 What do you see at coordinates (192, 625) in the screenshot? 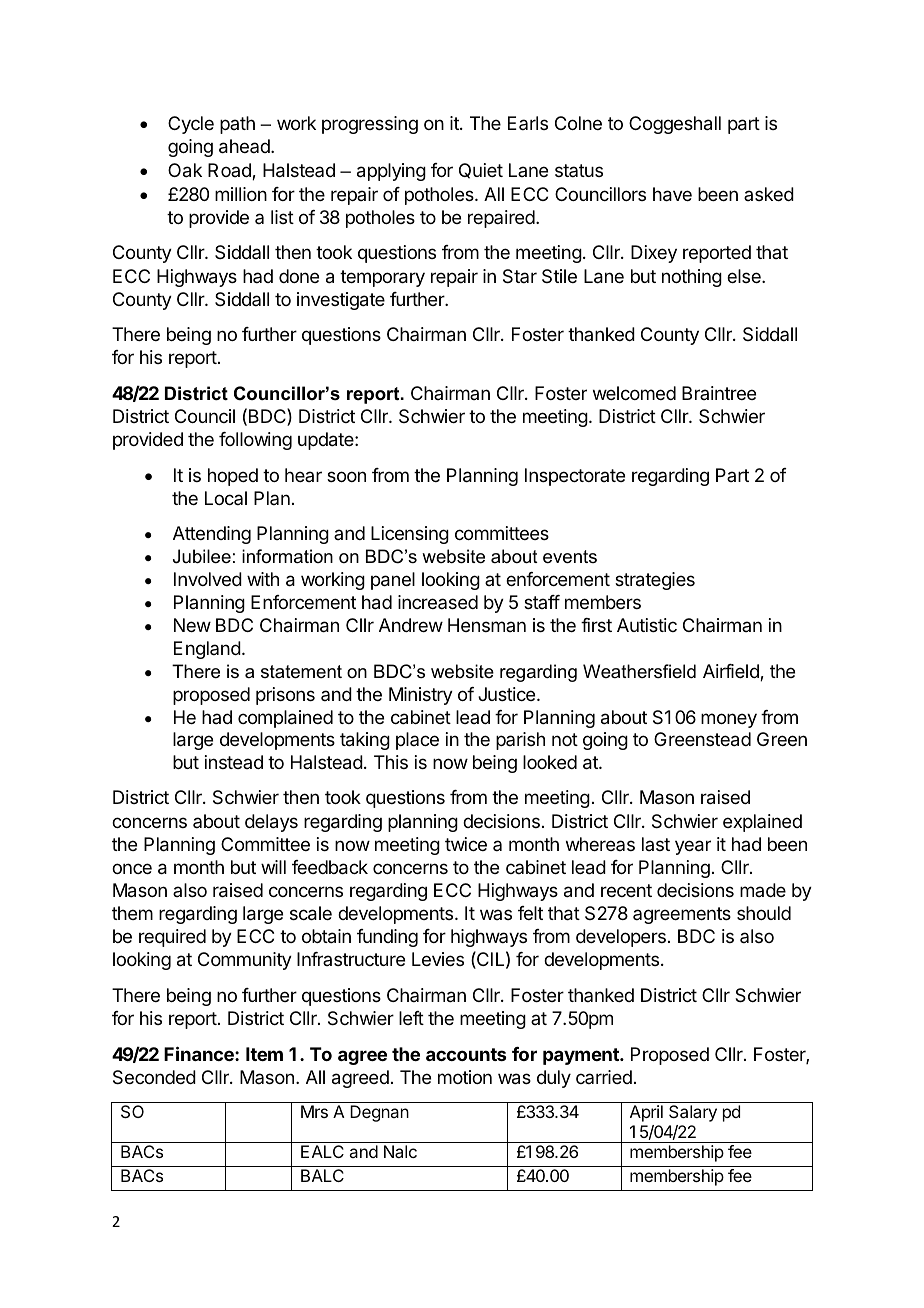
I see `New` at bounding box center [192, 625].
